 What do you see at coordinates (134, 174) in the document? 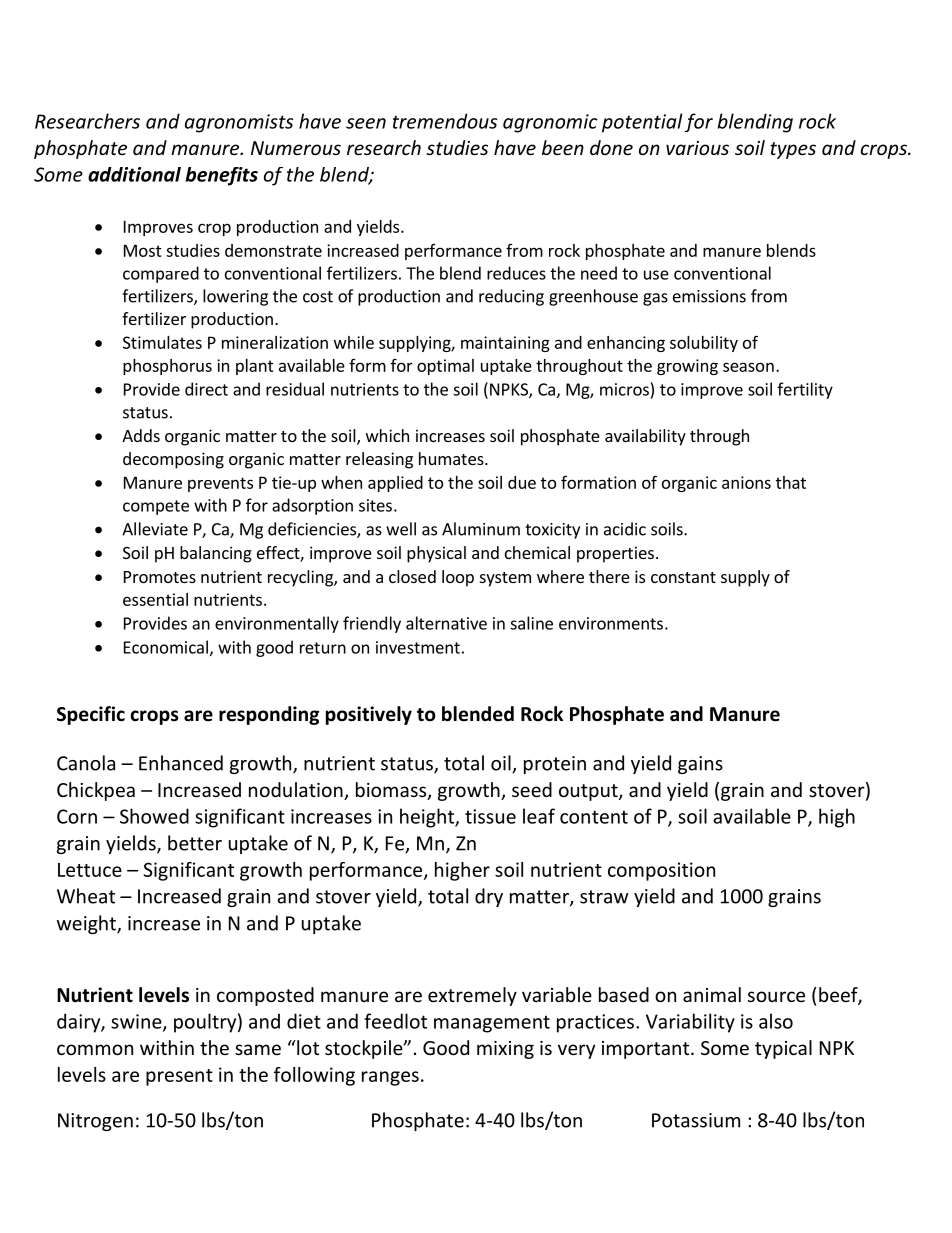
I see `additional` at bounding box center [134, 174].
